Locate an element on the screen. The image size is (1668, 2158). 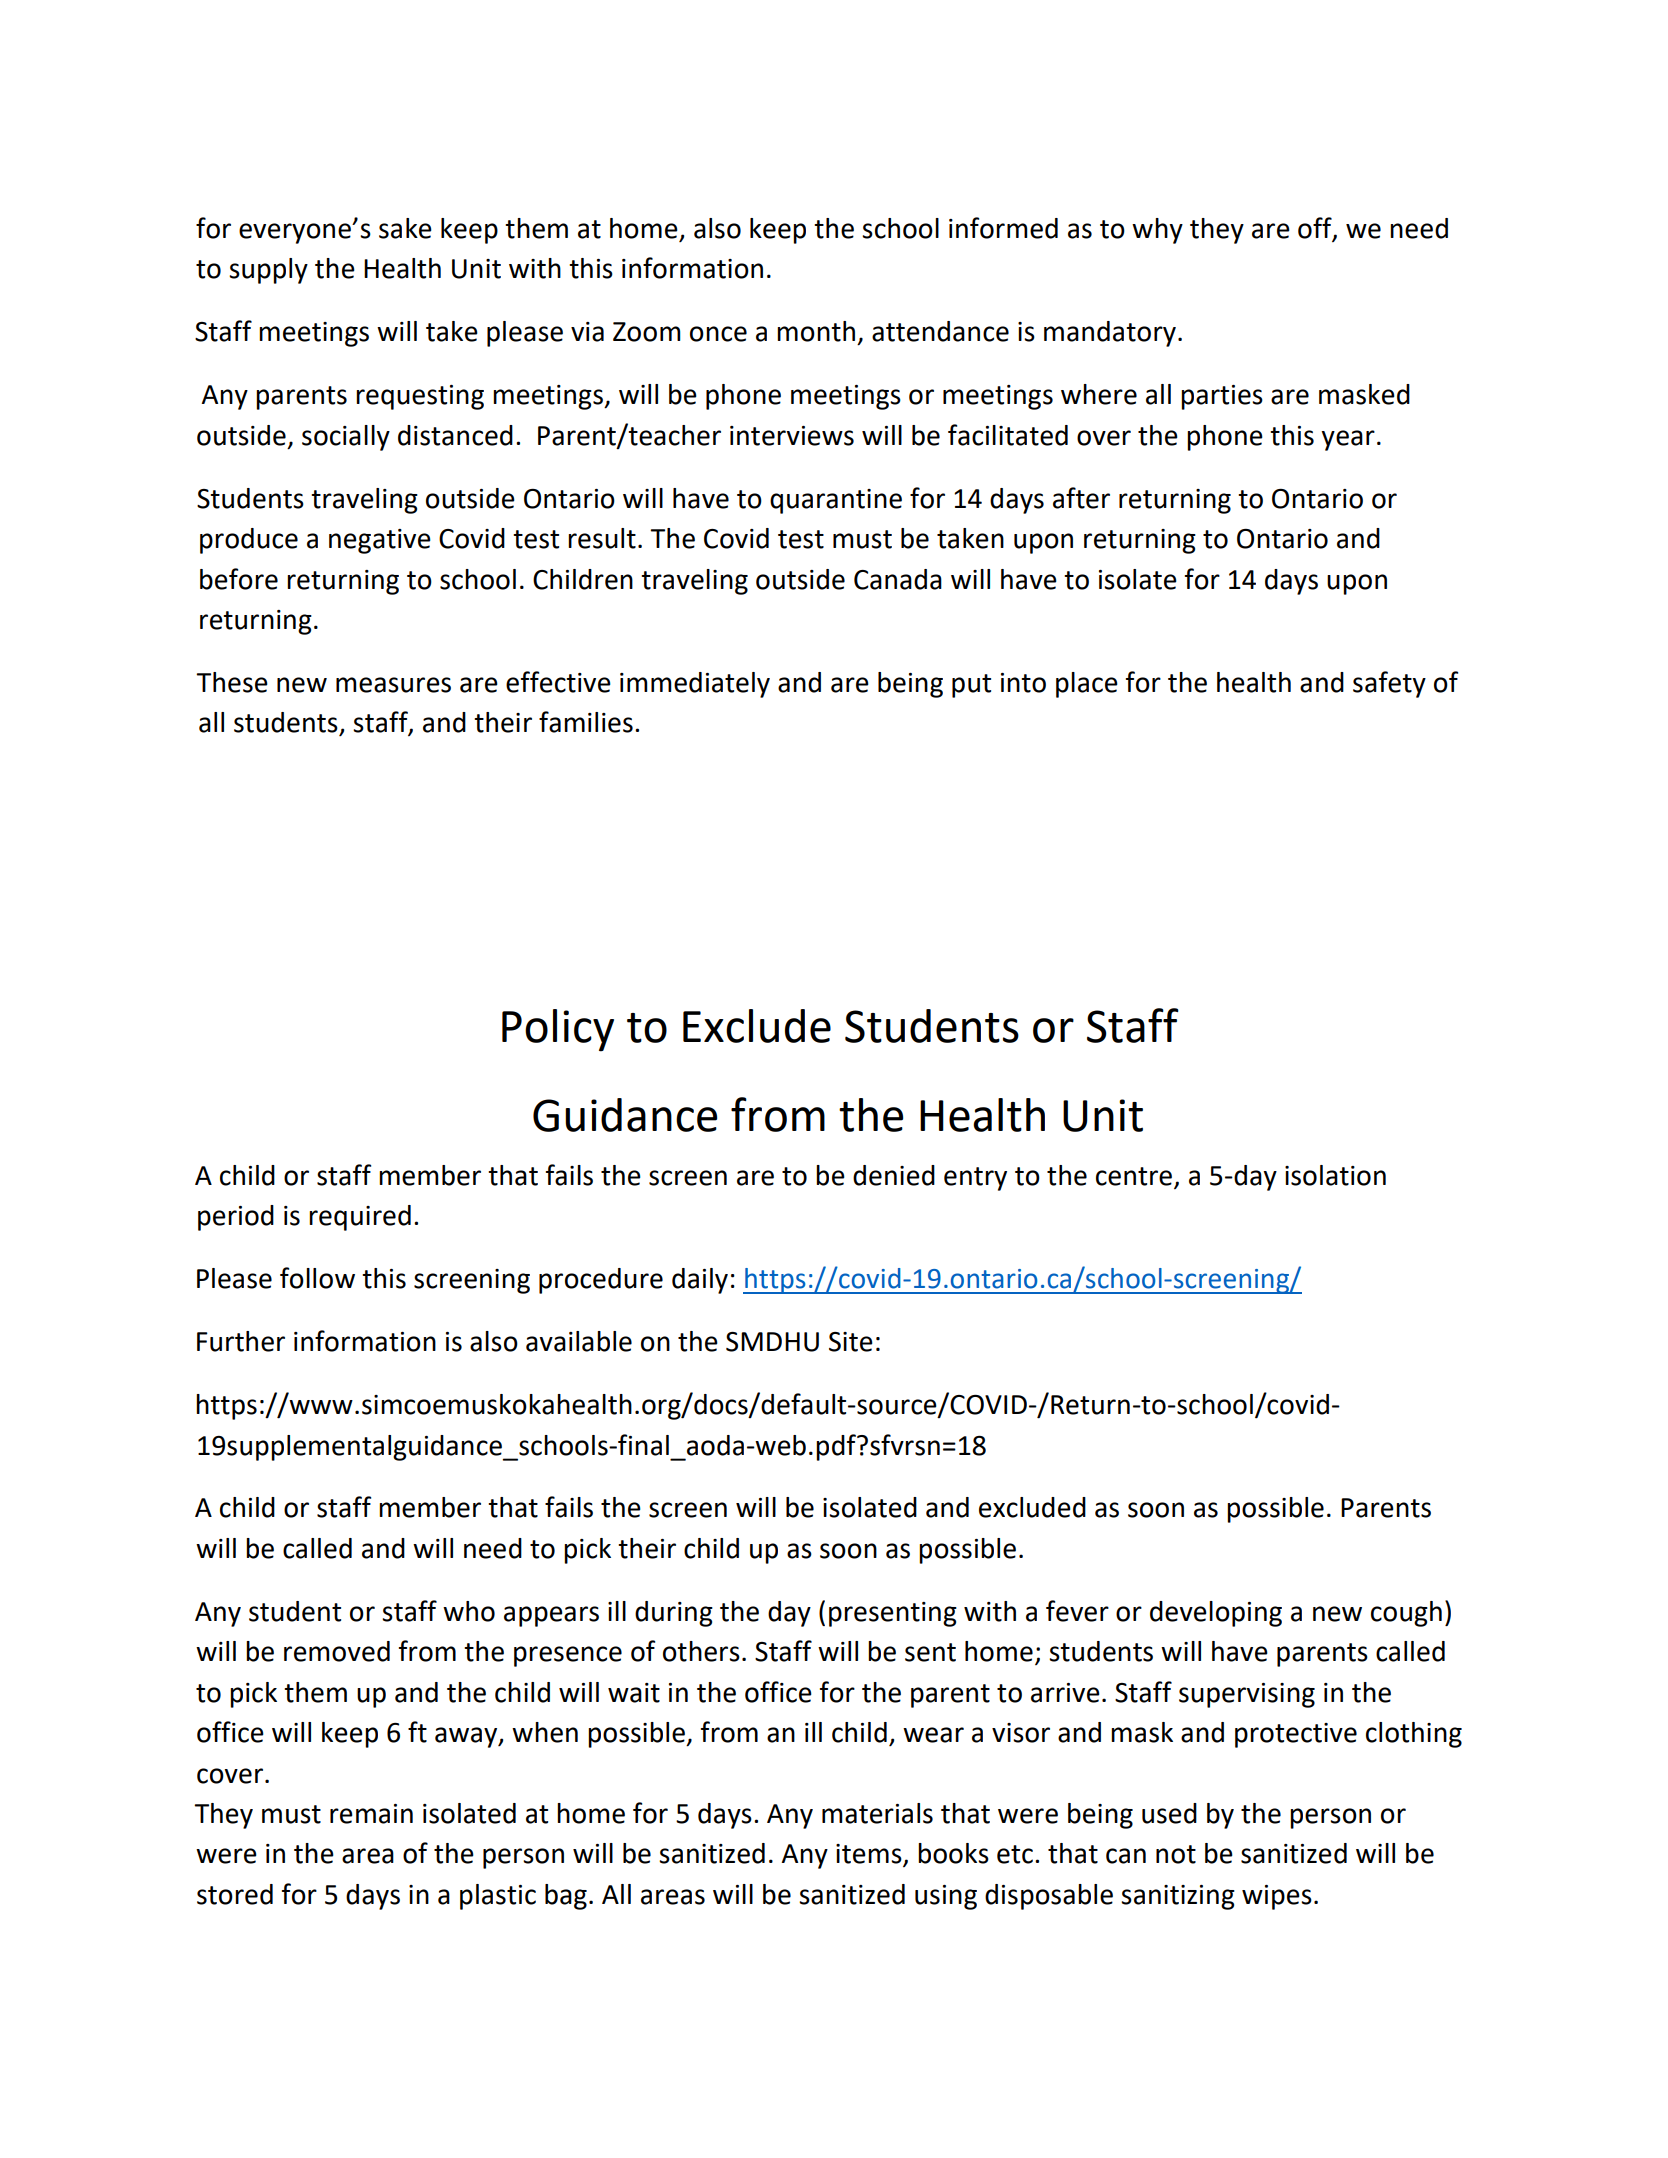
month is located at coordinates (816, 331).
